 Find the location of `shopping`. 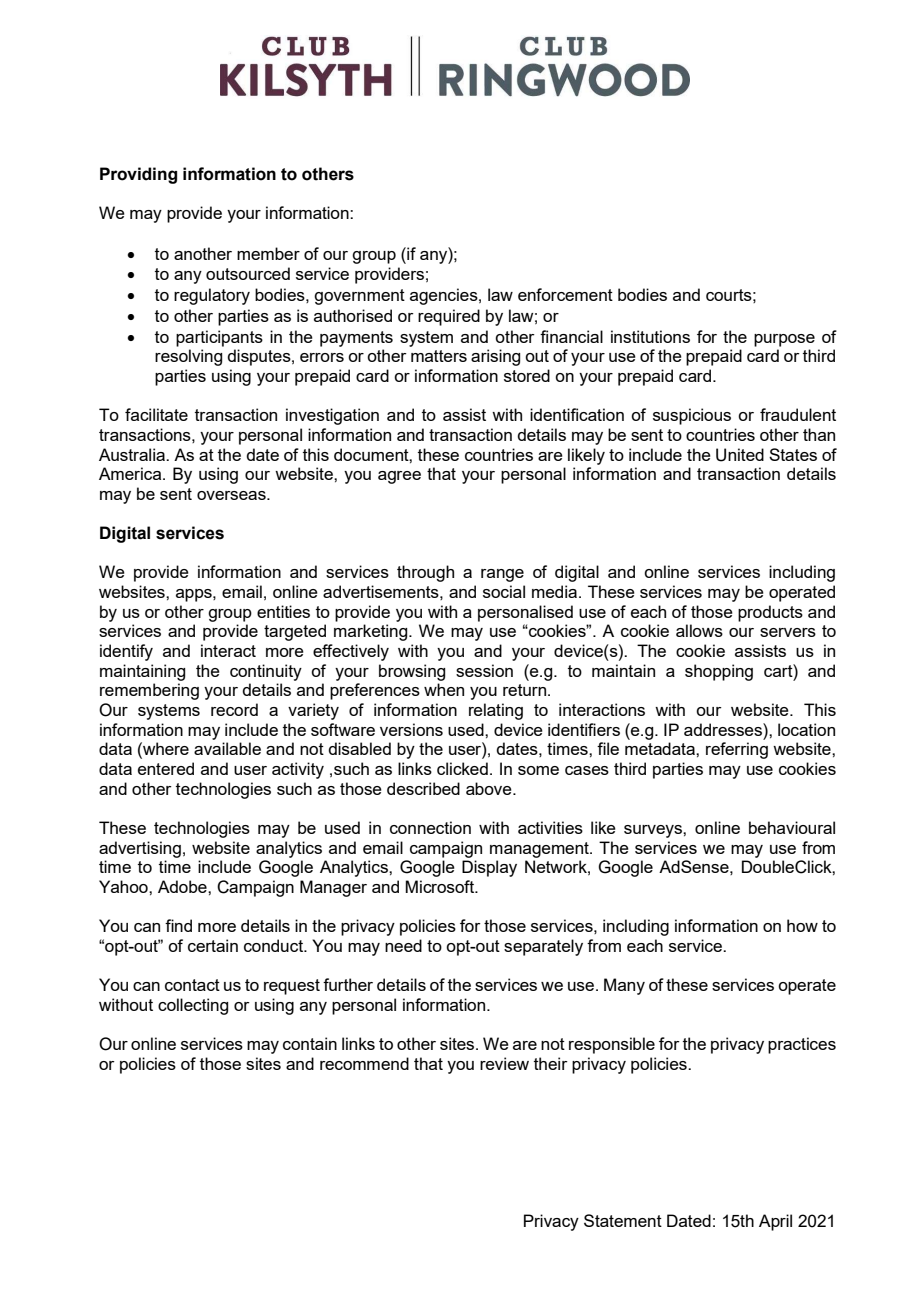

shopping is located at coordinates (719, 672).
